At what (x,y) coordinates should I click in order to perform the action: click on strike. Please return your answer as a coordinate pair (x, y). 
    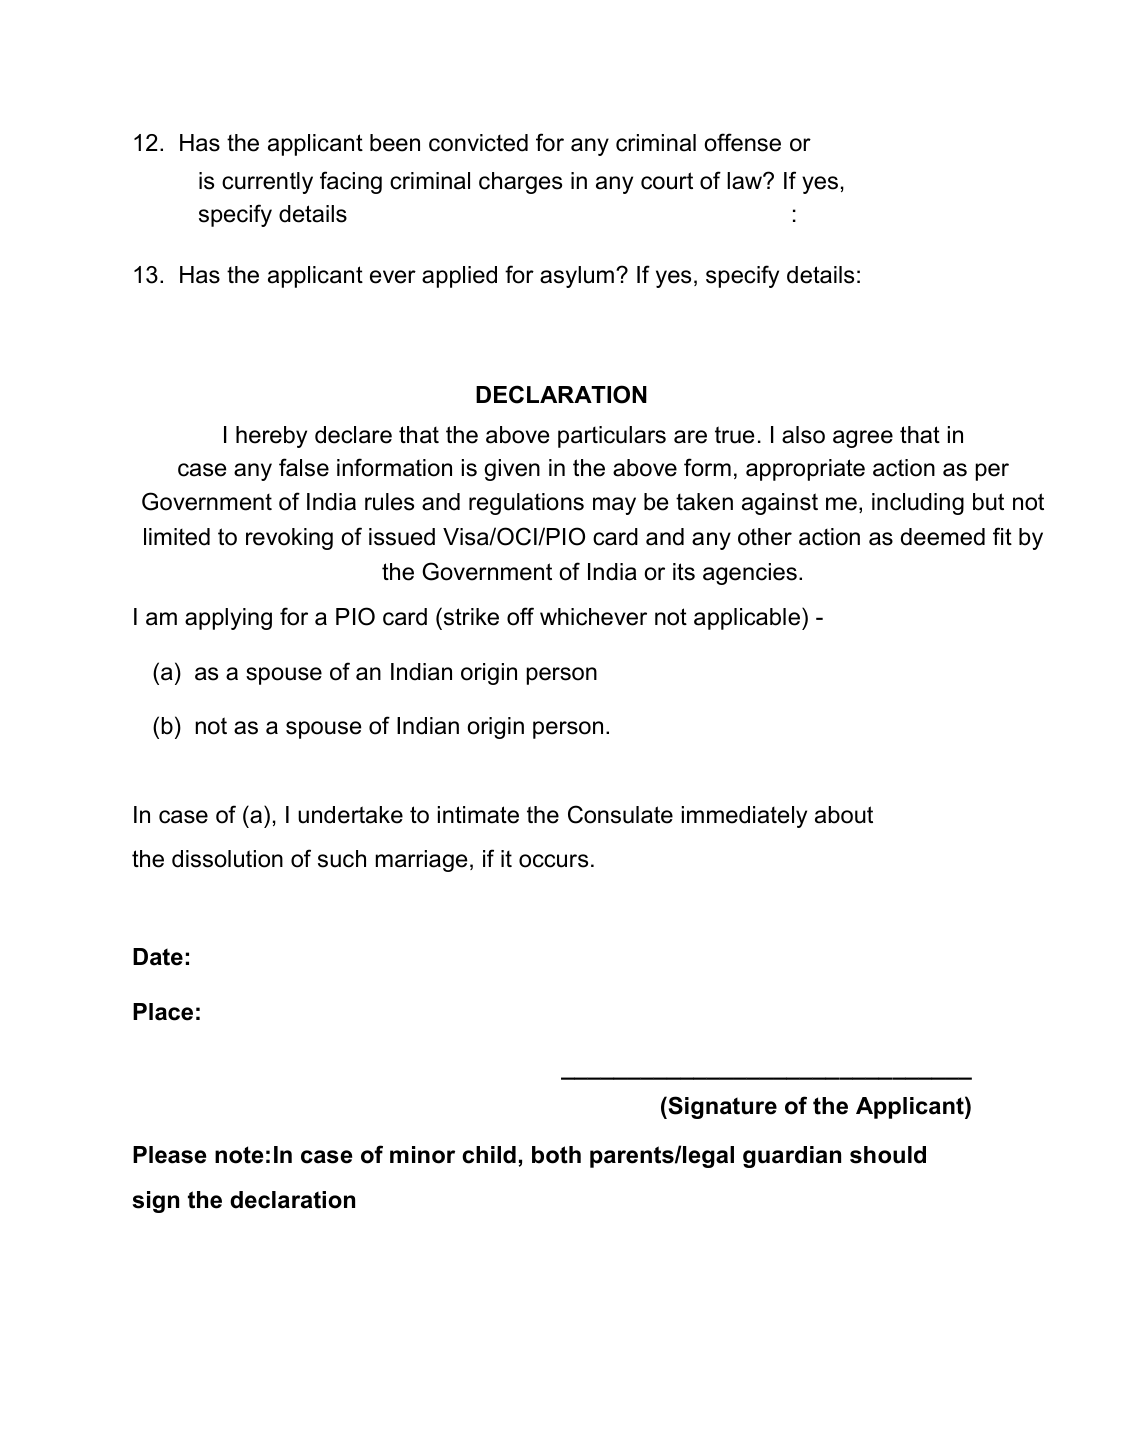
    Looking at the image, I should click on (471, 617).
